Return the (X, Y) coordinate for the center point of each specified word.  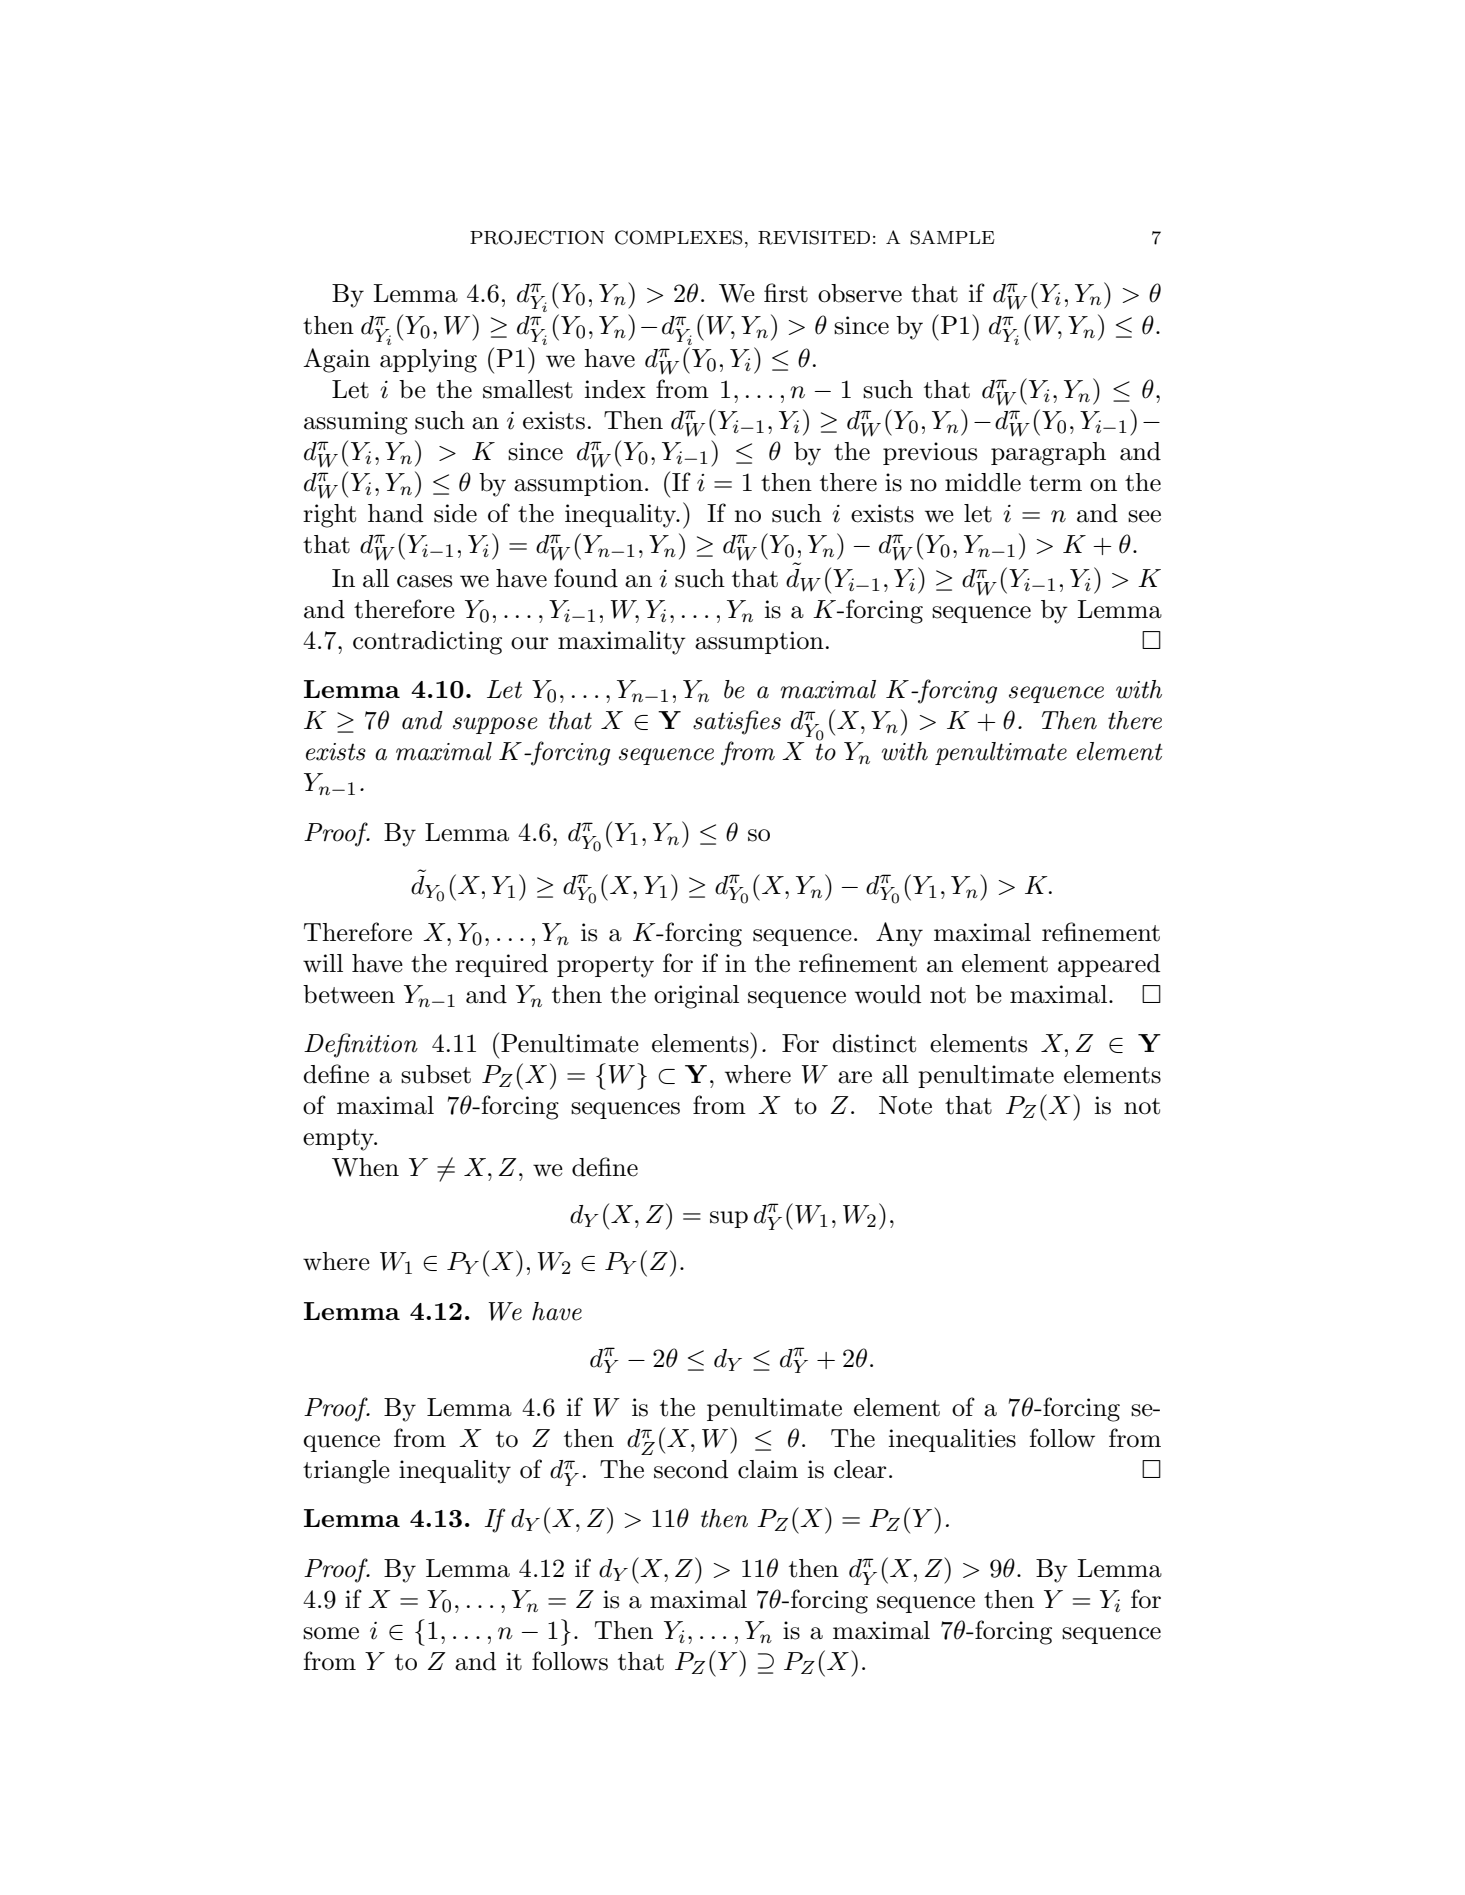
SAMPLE (952, 237)
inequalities (952, 1440)
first (786, 293)
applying (428, 361)
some (331, 1633)
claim (768, 1469)
